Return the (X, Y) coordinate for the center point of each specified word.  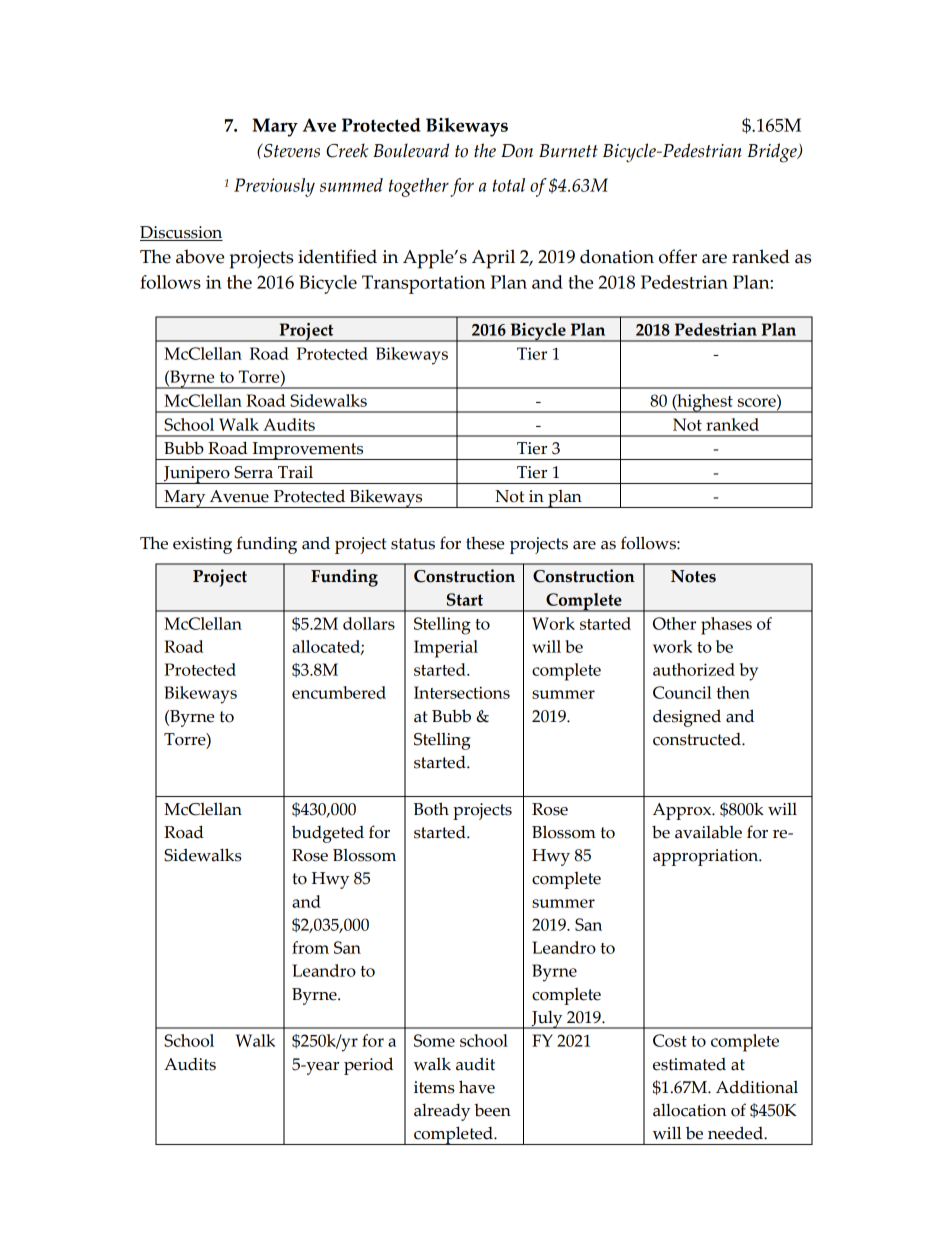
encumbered (339, 692)
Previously (274, 187)
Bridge (773, 153)
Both (431, 809)
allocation (689, 1110)
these (485, 543)
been (492, 1110)
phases (726, 626)
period (368, 1066)
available (708, 832)
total (509, 185)
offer (678, 256)
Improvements (308, 451)
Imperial (446, 649)
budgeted (328, 834)
